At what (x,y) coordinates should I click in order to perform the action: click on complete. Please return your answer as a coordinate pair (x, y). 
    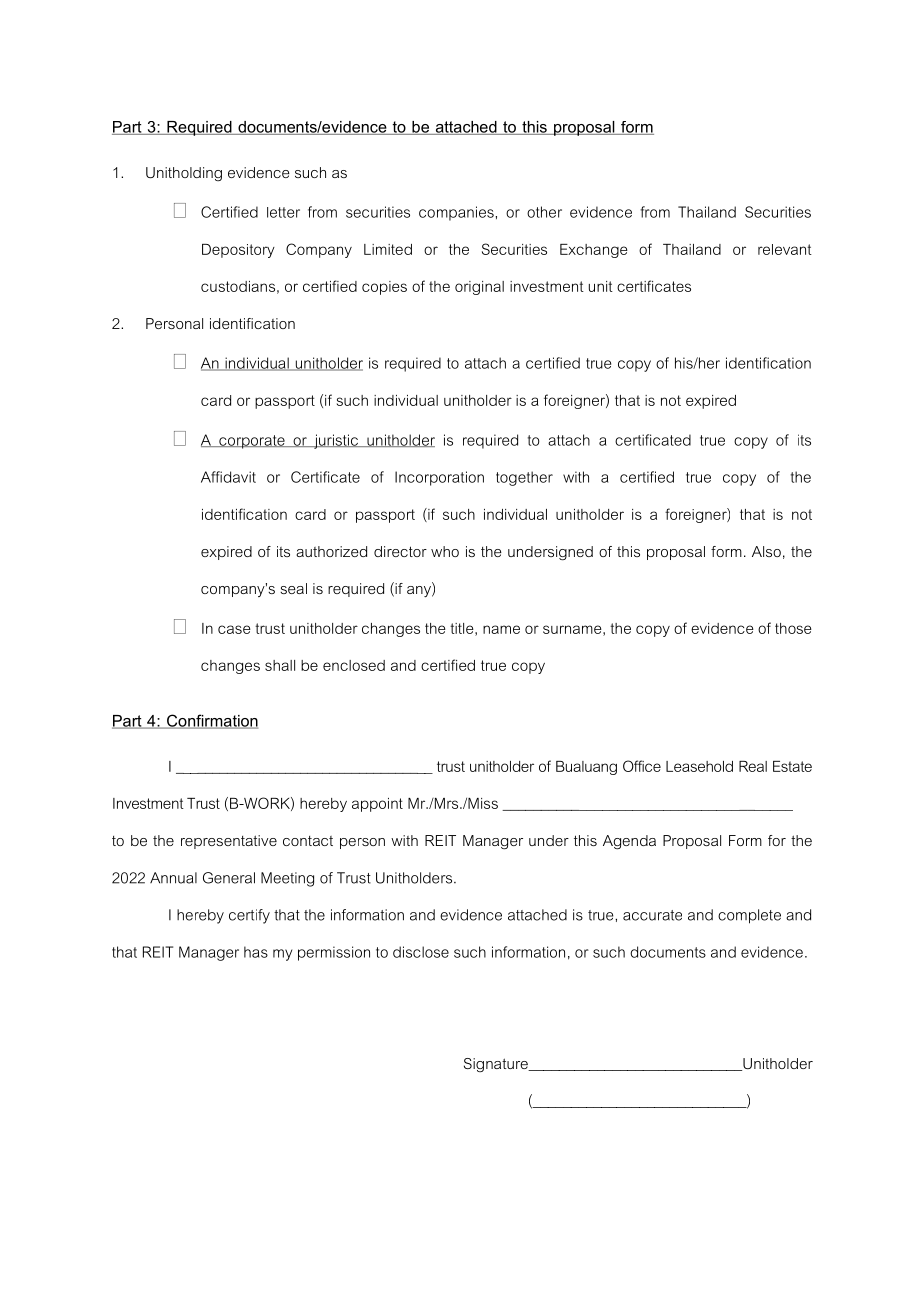
    Looking at the image, I should click on (749, 916).
